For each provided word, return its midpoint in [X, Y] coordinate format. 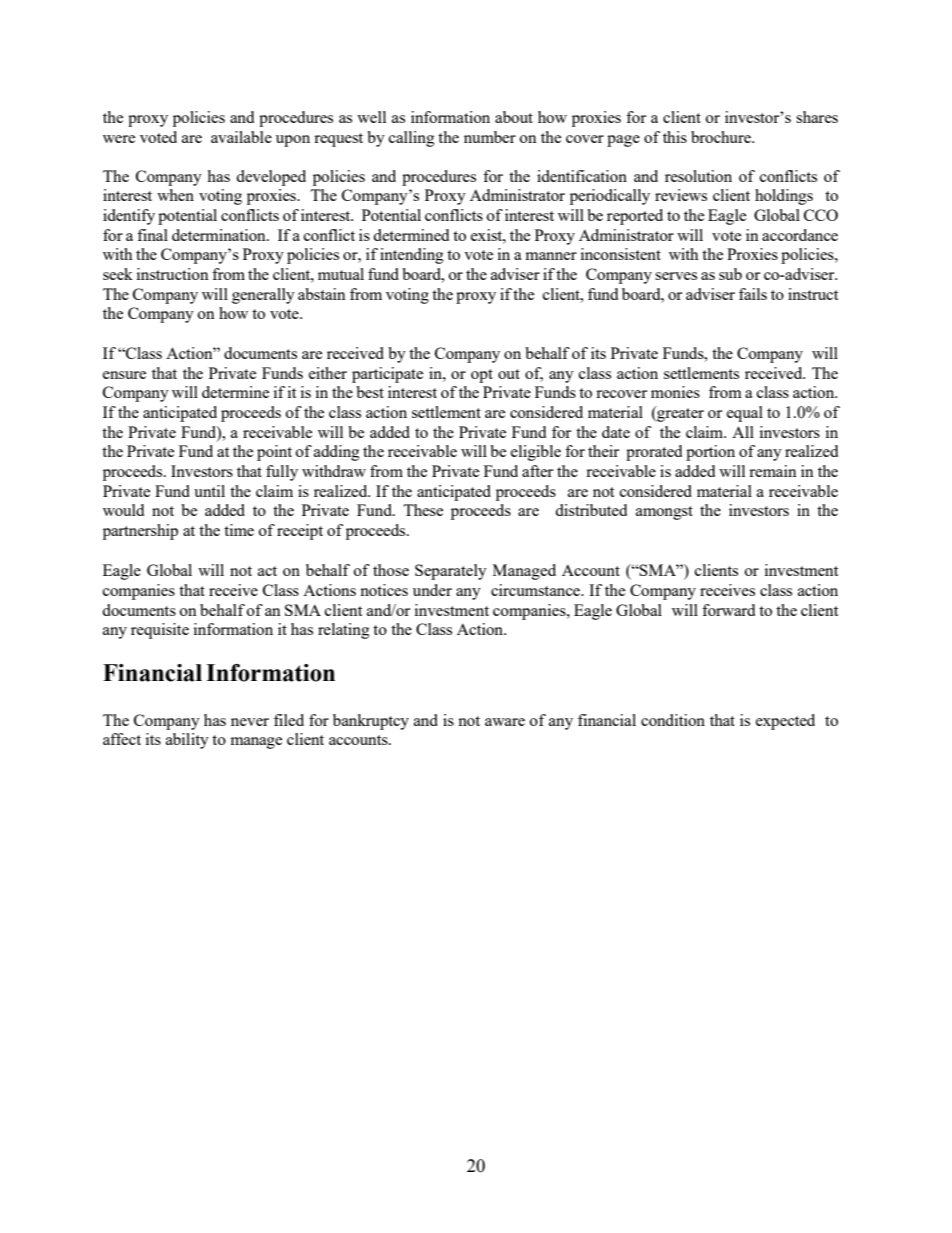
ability [187, 741]
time [239, 530]
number [490, 137]
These [423, 510]
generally [263, 296]
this [675, 137]
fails [753, 294]
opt [482, 376]
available [241, 137]
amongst [664, 513]
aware [505, 722]
